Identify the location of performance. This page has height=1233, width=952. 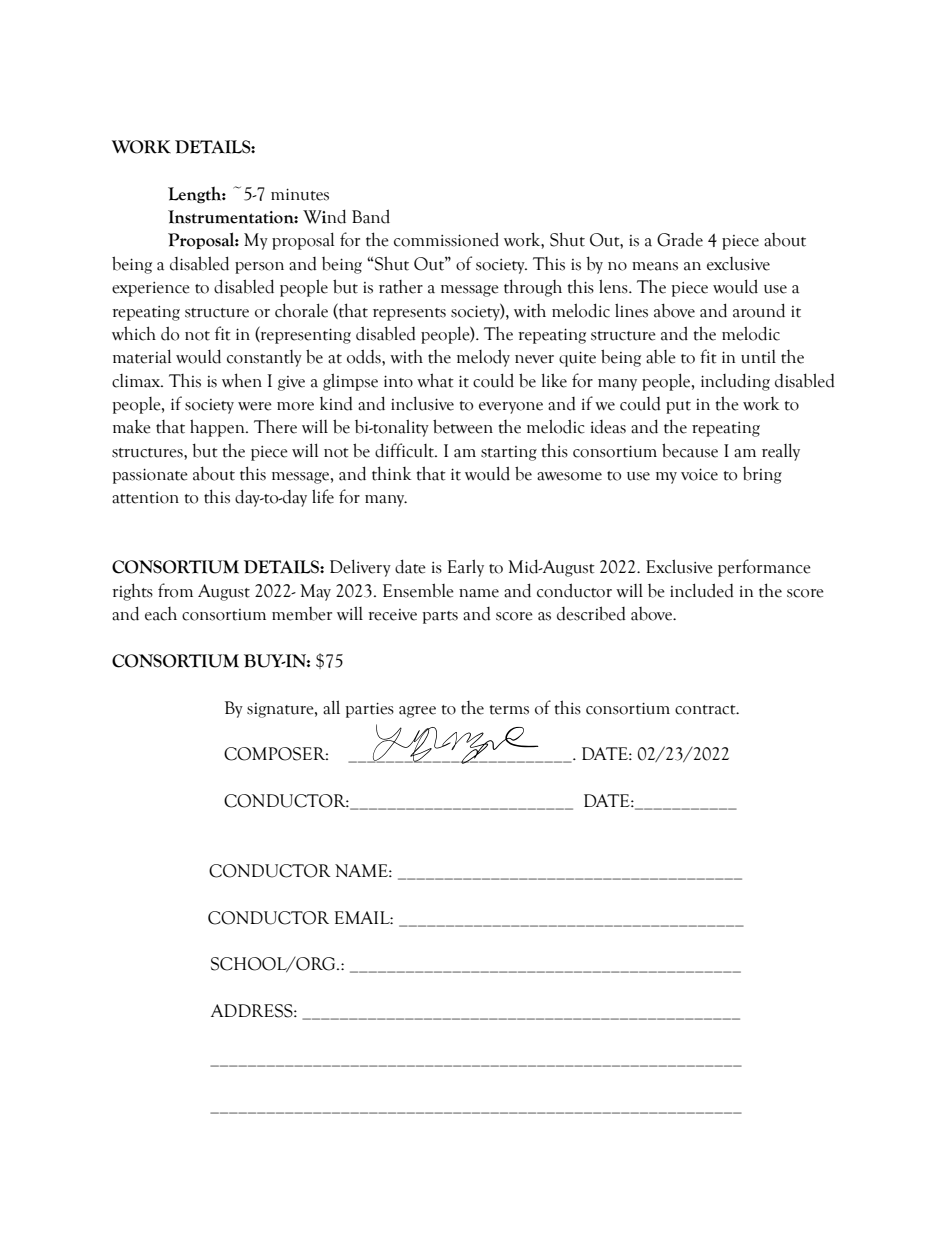
(764, 568).
